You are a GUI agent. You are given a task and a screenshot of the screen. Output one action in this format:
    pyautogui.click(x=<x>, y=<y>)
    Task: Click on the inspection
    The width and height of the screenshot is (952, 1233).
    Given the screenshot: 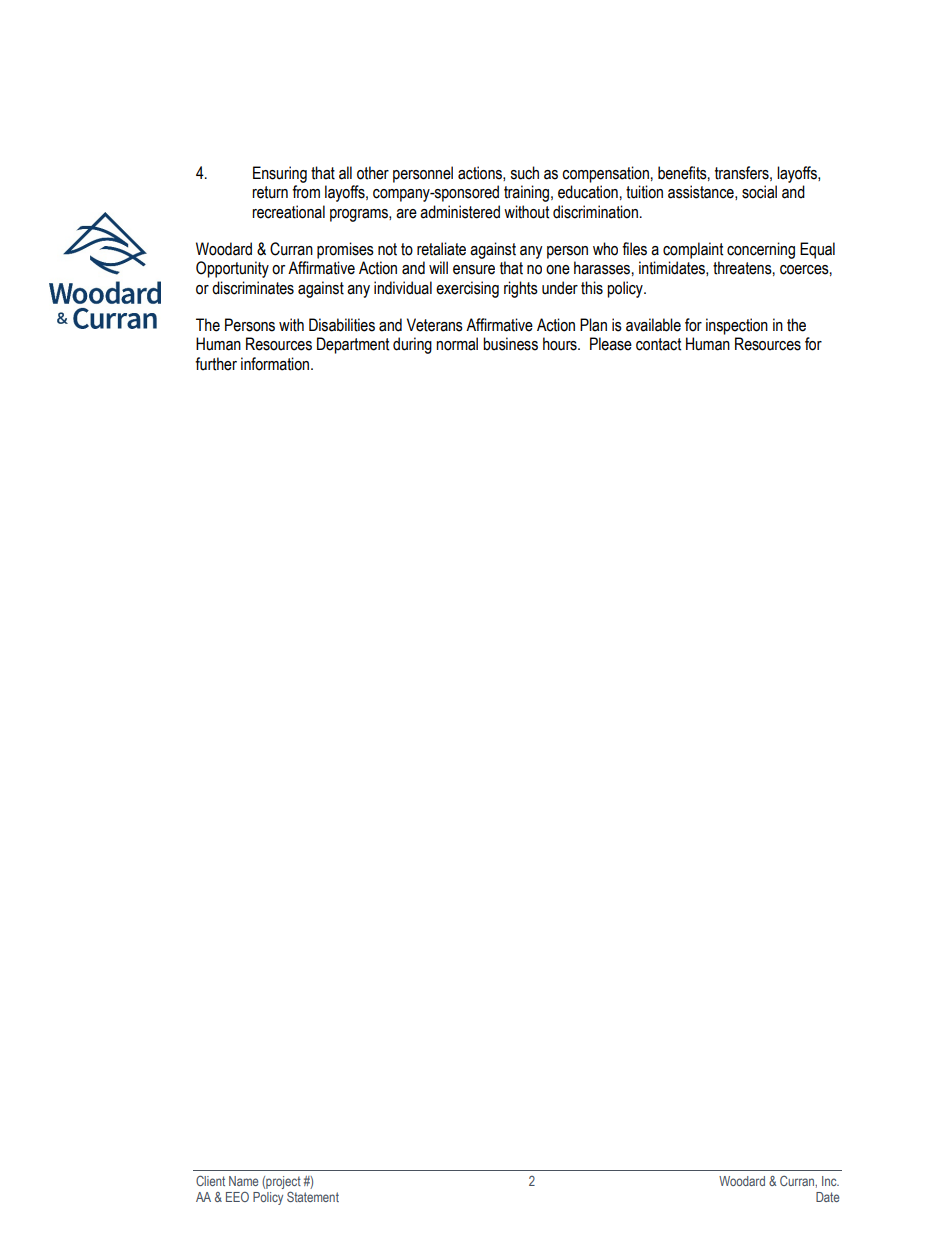 What is the action you would take?
    pyautogui.click(x=737, y=326)
